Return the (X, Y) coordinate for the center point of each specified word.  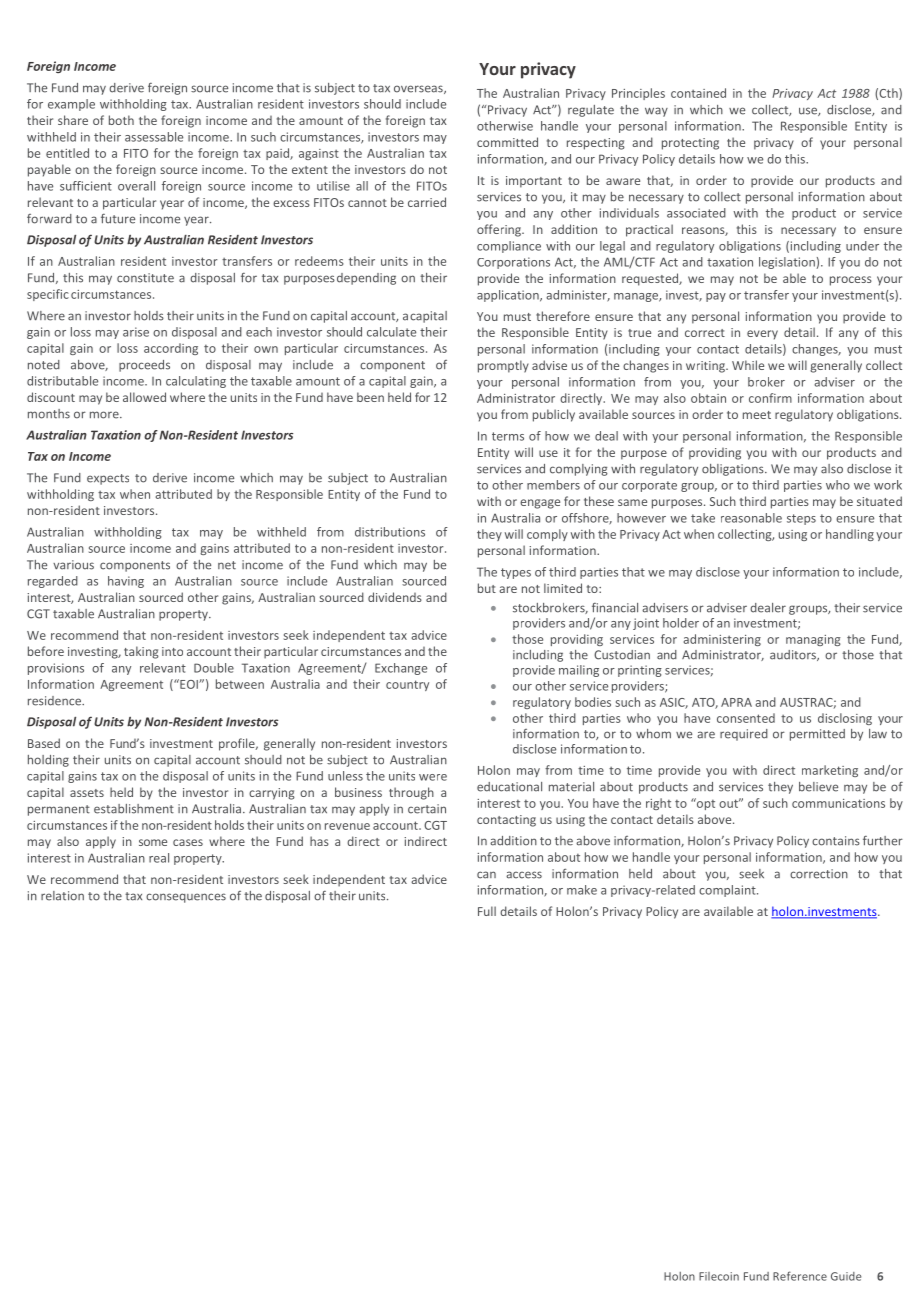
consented (746, 718)
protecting (690, 144)
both (121, 120)
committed (507, 142)
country (407, 685)
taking (141, 652)
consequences (186, 898)
